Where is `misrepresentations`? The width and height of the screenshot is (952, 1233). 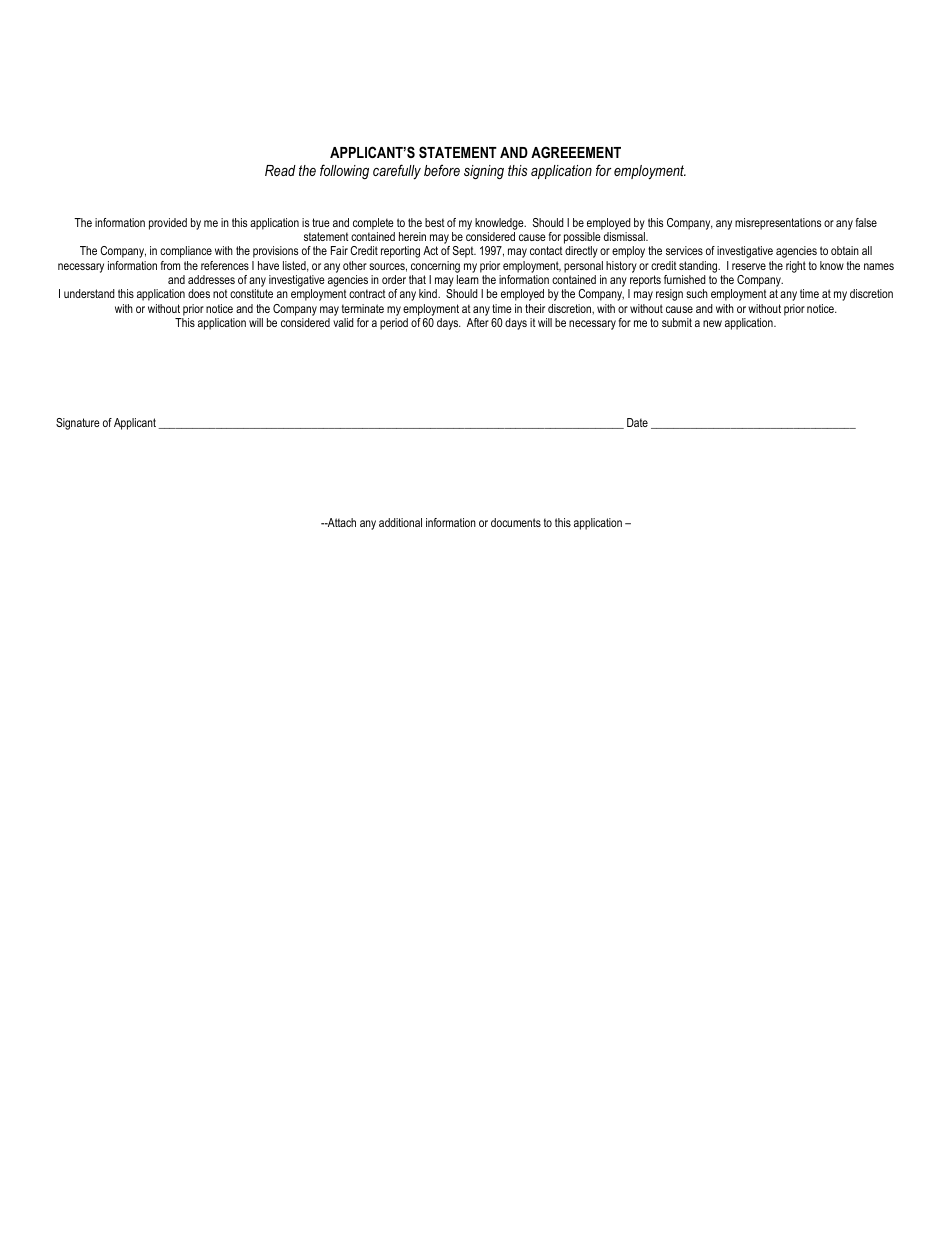 misrepresentations is located at coordinates (778, 224).
